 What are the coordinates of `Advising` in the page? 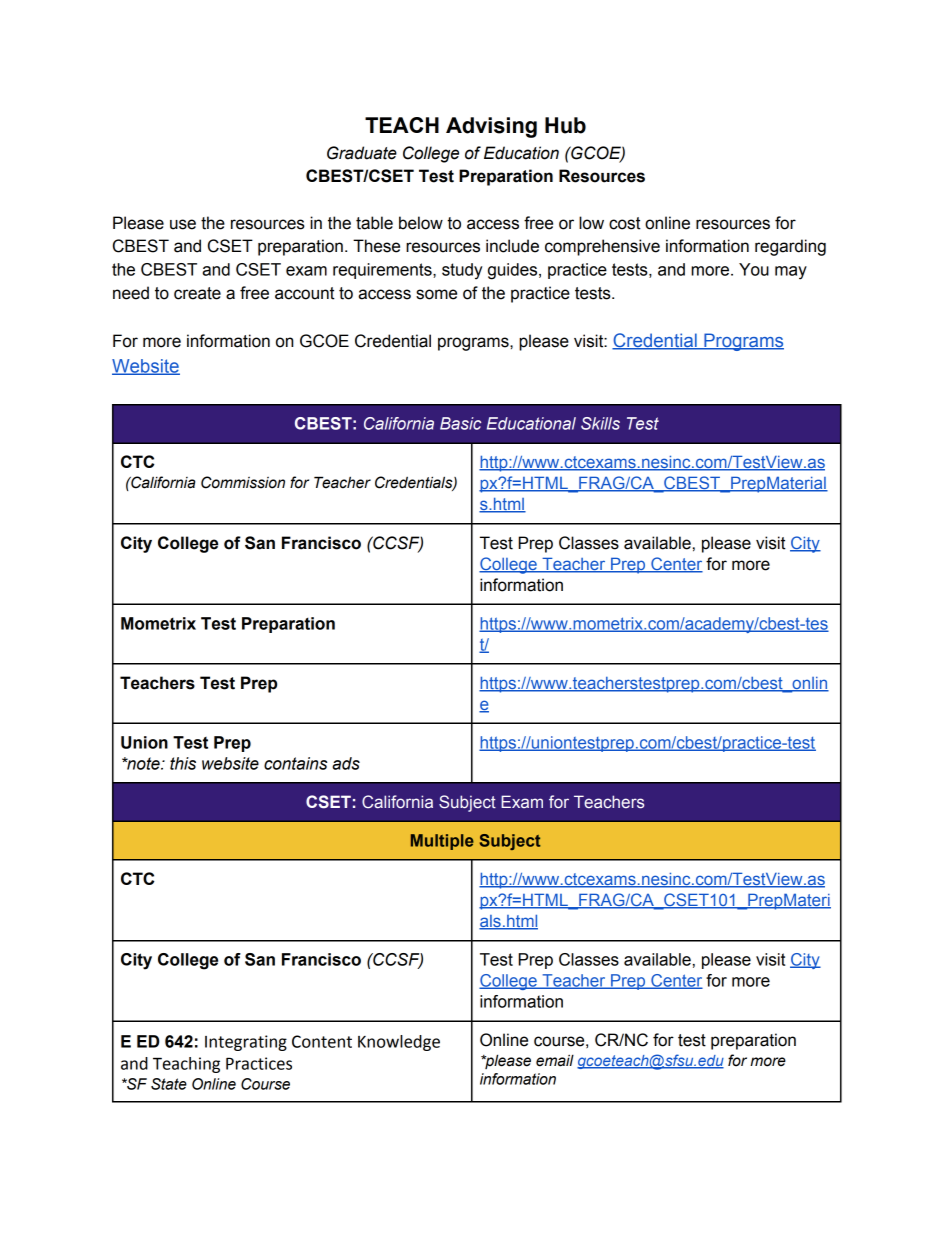 It's located at (491, 127).
